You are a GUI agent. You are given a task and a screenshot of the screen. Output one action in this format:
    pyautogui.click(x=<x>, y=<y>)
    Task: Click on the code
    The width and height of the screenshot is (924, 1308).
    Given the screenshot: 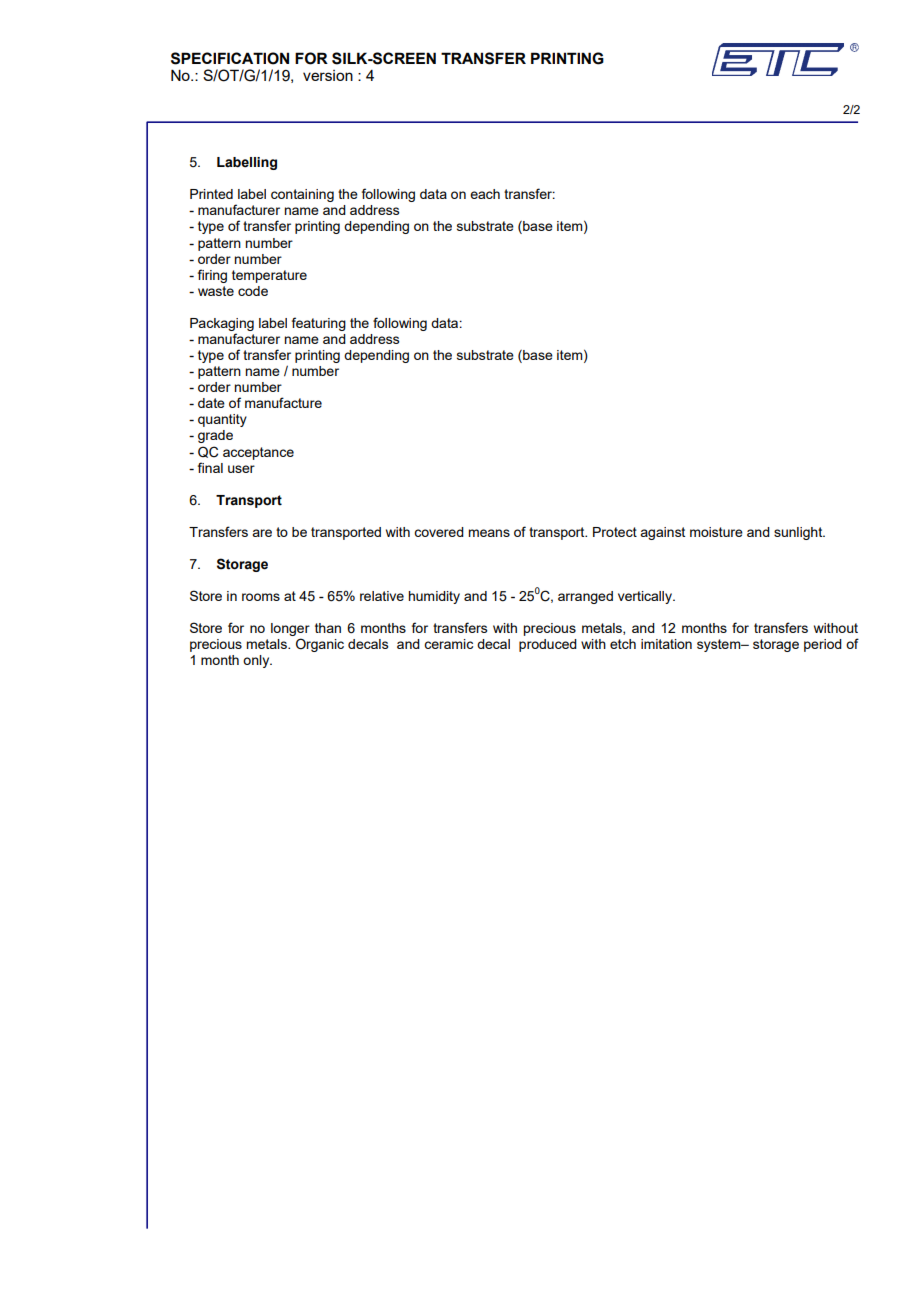 What is the action you would take?
    pyautogui.click(x=253, y=291)
